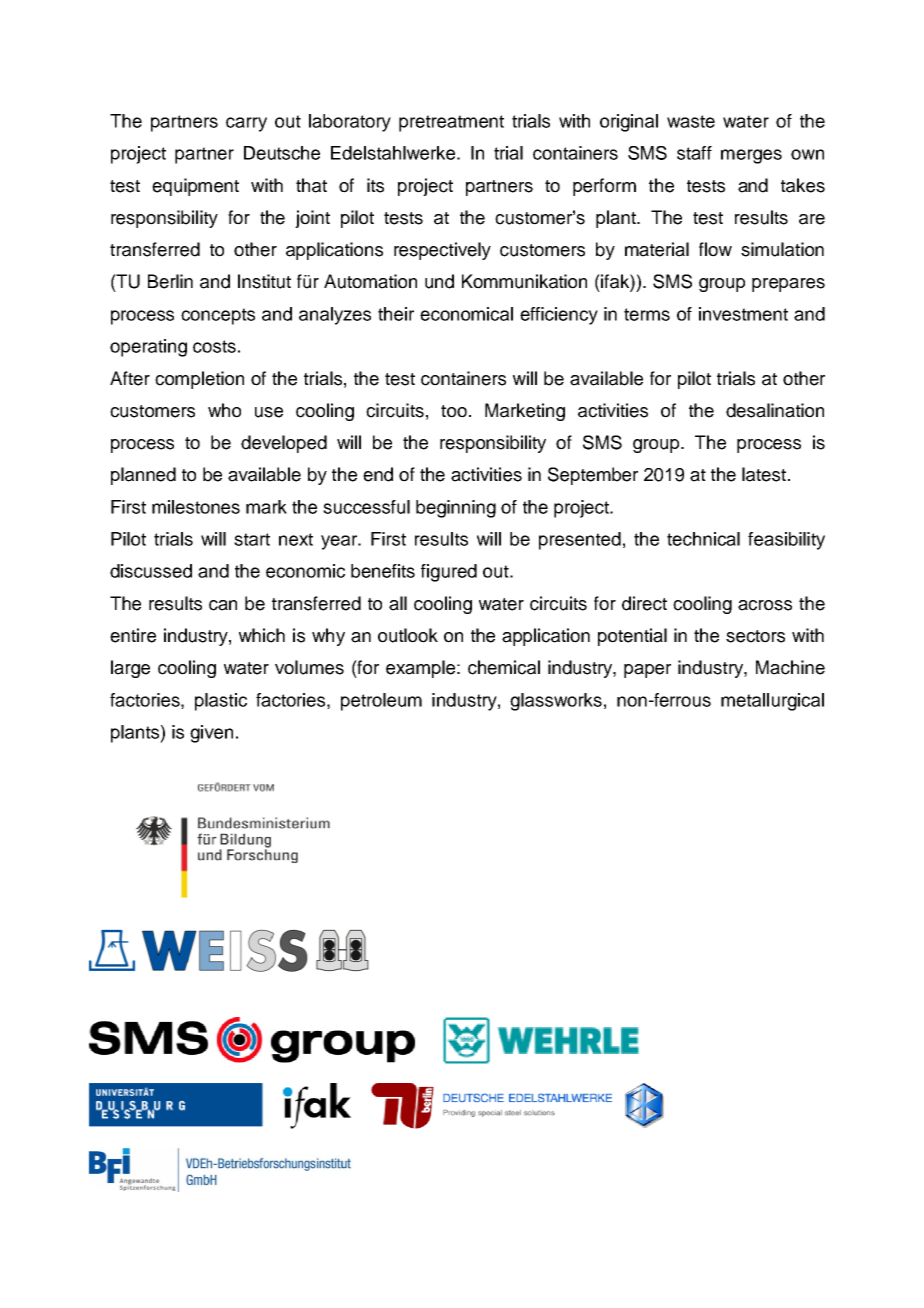  I want to click on pretreatment, so click(451, 123).
